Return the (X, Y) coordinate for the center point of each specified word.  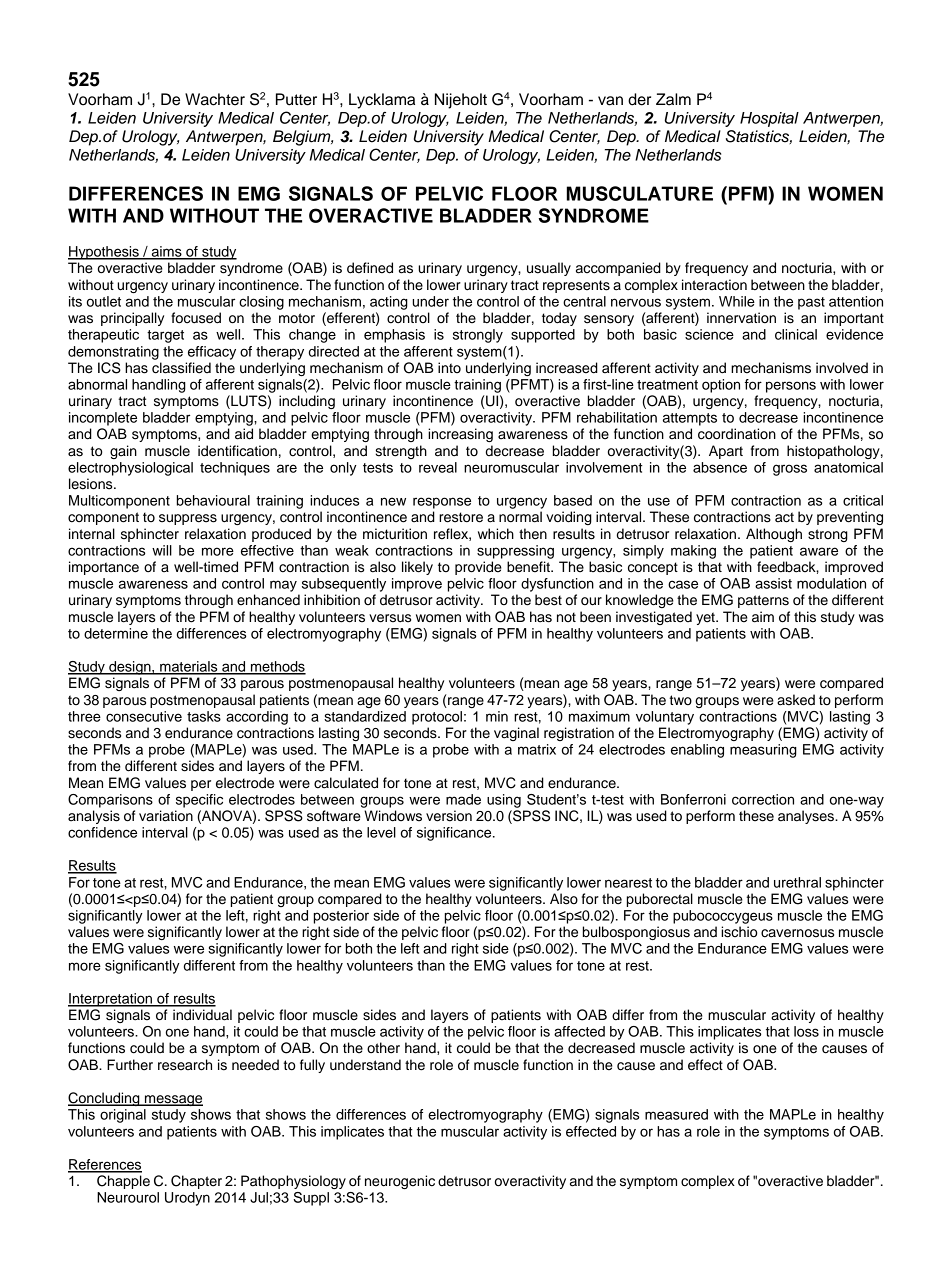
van (610, 101)
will (162, 550)
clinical (796, 334)
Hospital (769, 119)
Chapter (196, 1182)
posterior (341, 917)
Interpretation (111, 1000)
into (449, 367)
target (165, 336)
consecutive (144, 716)
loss (806, 1031)
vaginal (516, 734)
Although (774, 535)
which (496, 534)
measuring (763, 751)
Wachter (215, 99)
